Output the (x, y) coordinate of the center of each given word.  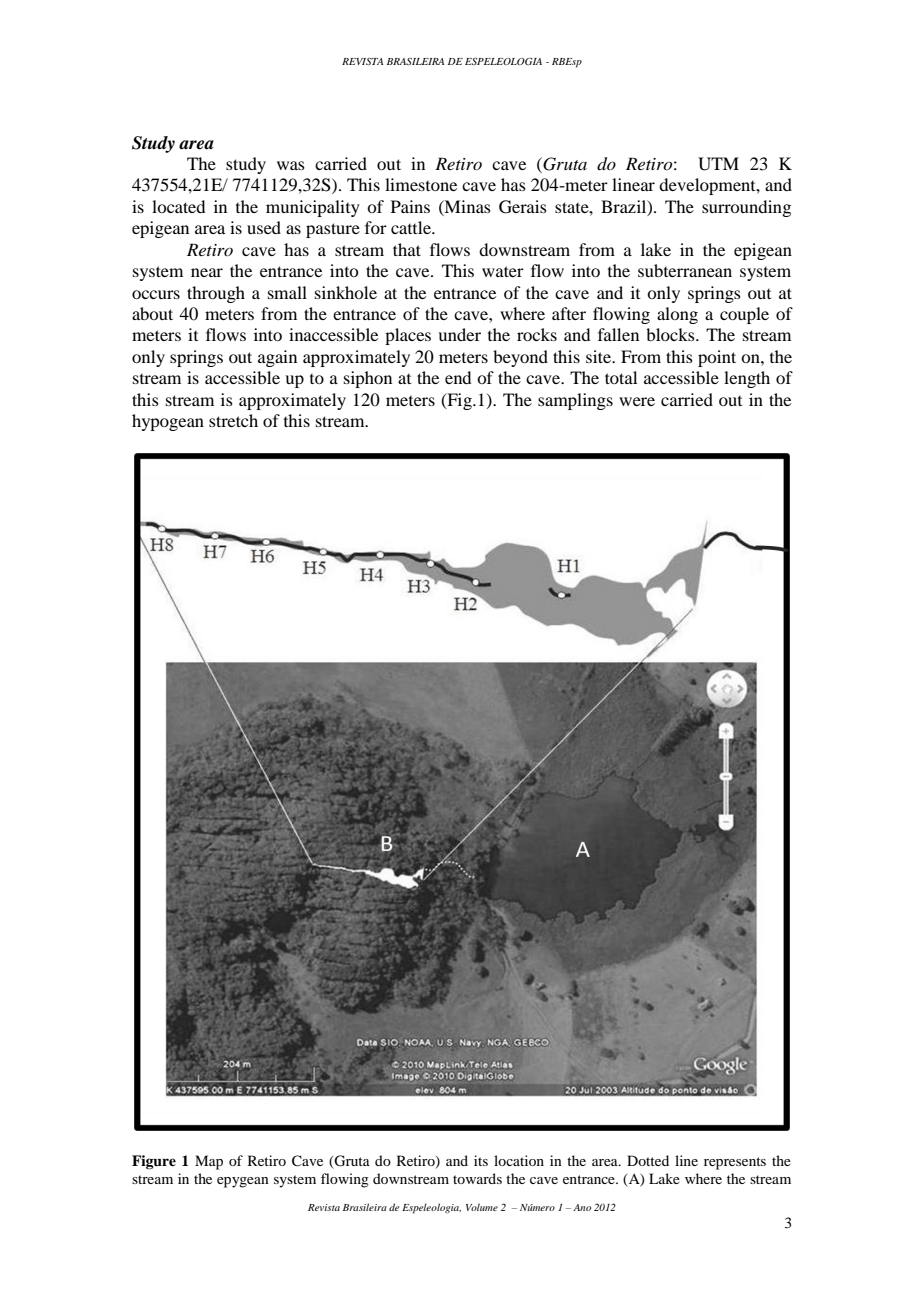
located (178, 206)
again (277, 358)
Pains (410, 206)
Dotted (648, 1160)
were (637, 401)
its (481, 1160)
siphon (368, 379)
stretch (233, 420)
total (621, 377)
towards (477, 1178)
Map (209, 1162)
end (458, 377)
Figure (154, 1162)
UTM (718, 164)
